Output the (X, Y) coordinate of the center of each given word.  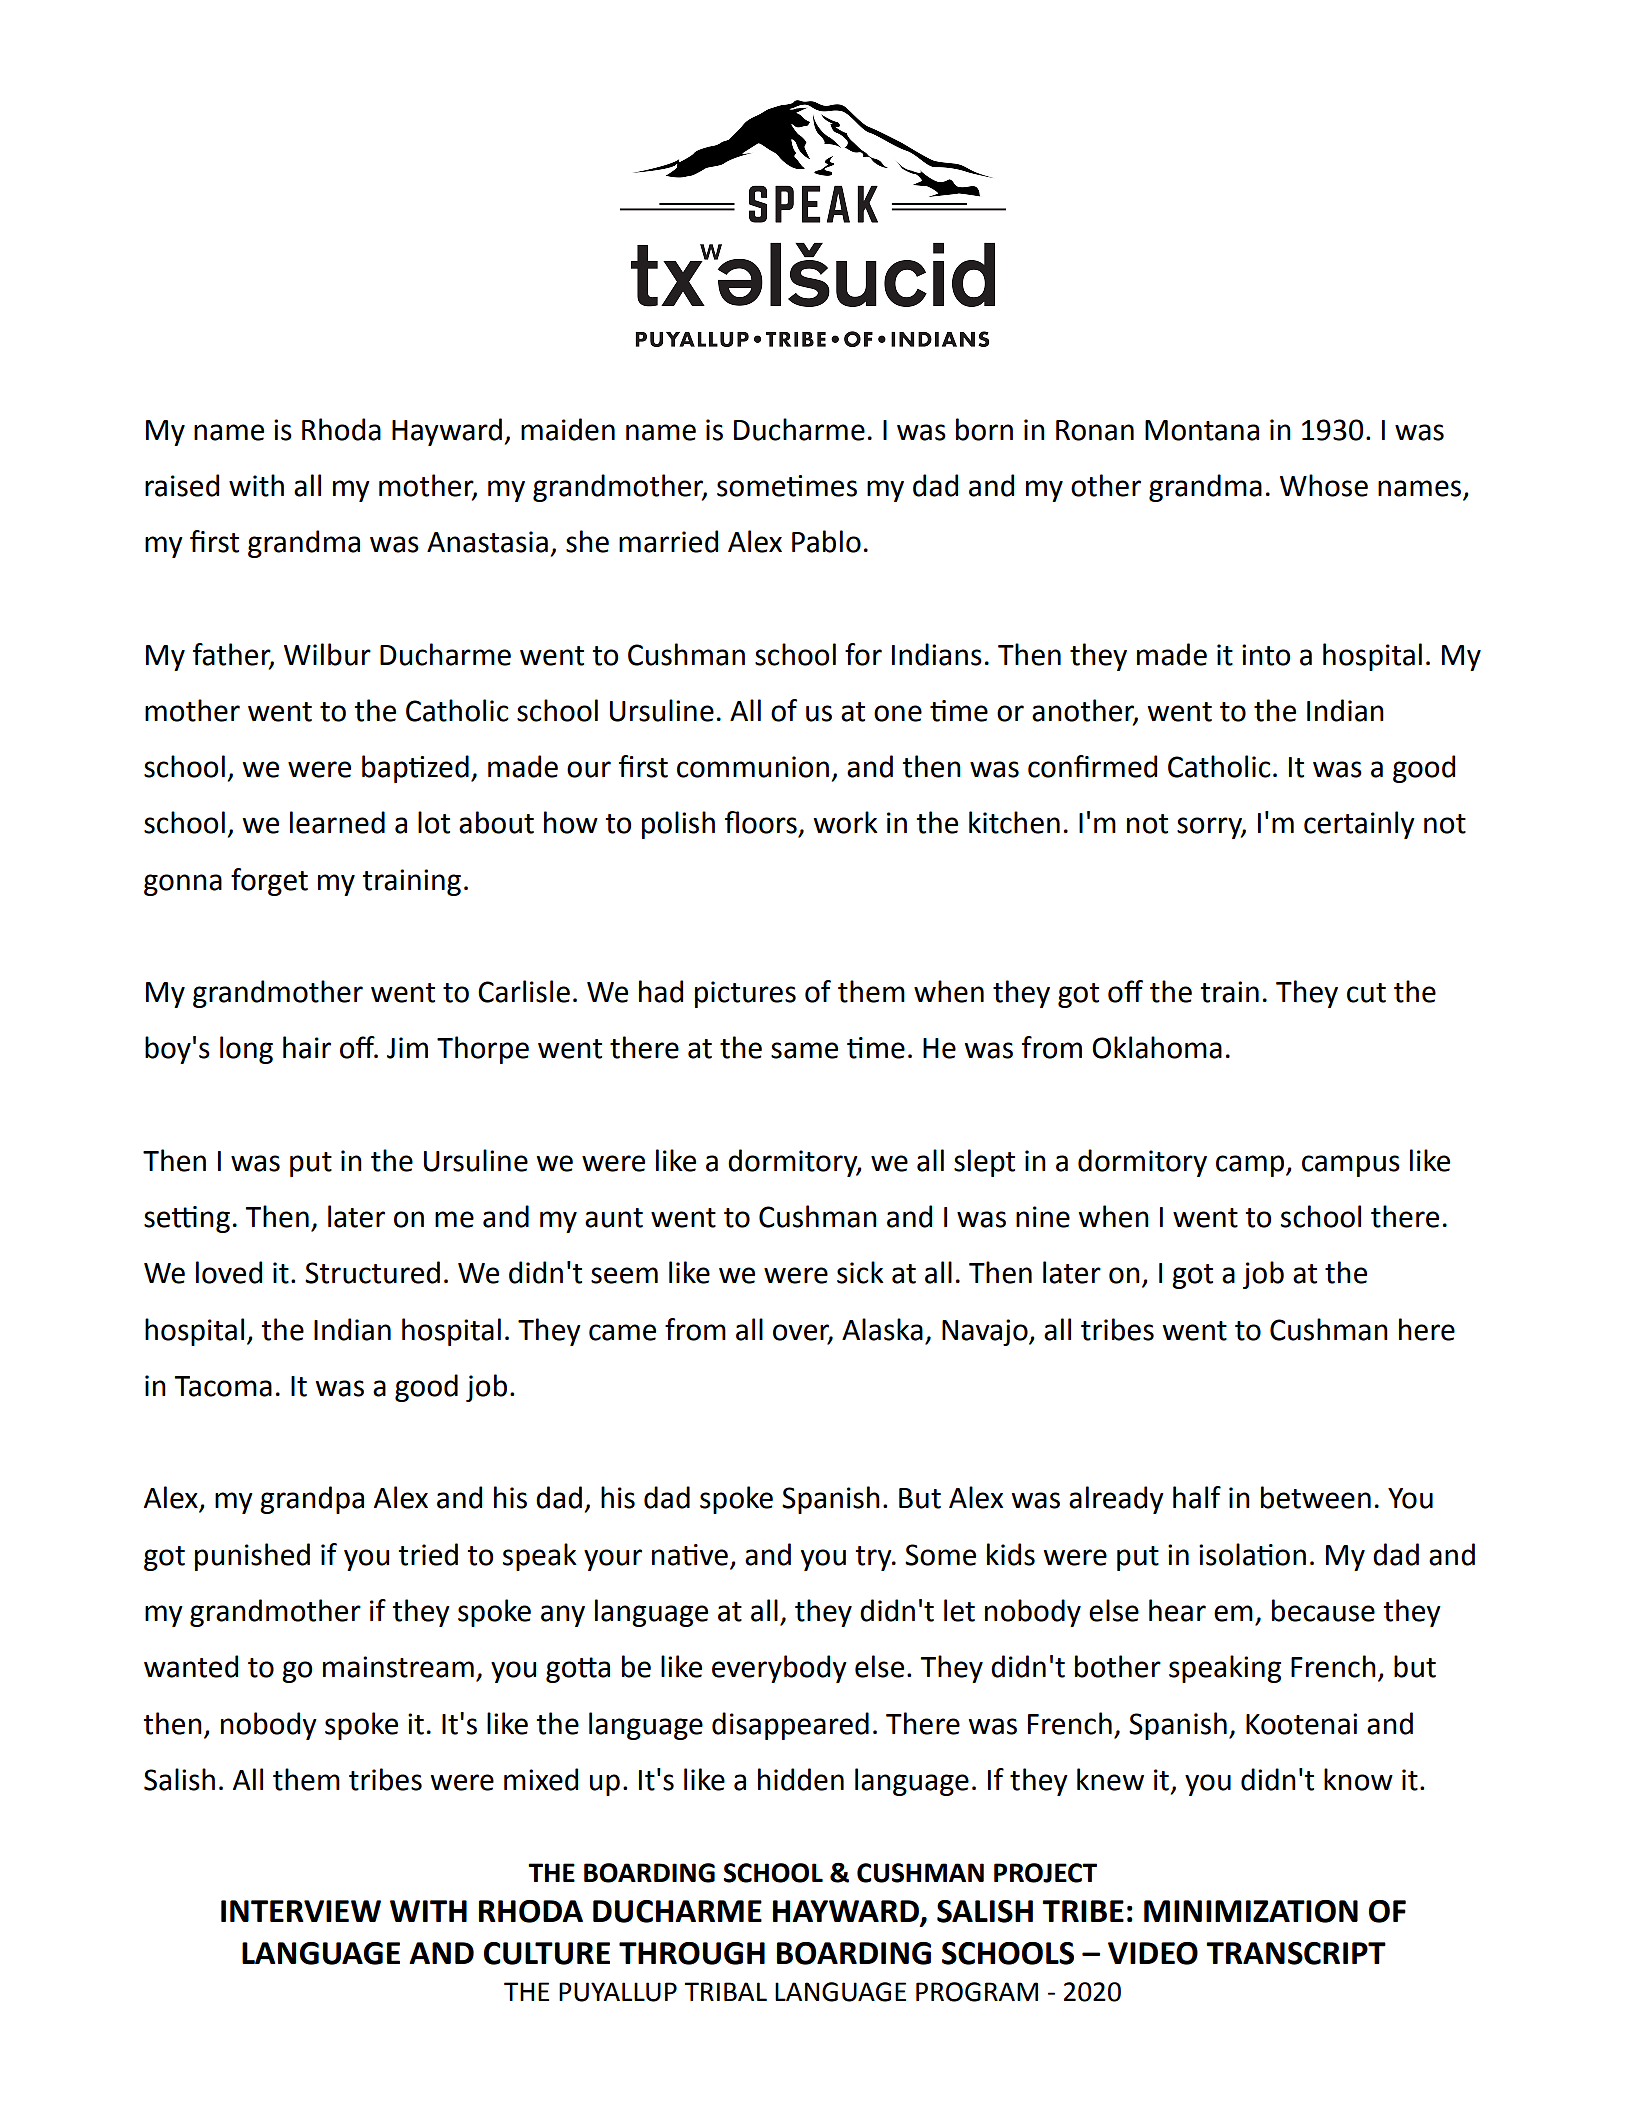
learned (337, 822)
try (874, 1558)
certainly (1359, 825)
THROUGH (692, 1953)
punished (252, 1557)
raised (182, 485)
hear (1177, 1610)
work (845, 822)
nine (1043, 1217)
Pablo (826, 541)
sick (860, 1272)
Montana (1202, 430)
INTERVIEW (301, 1911)
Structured (372, 1272)
